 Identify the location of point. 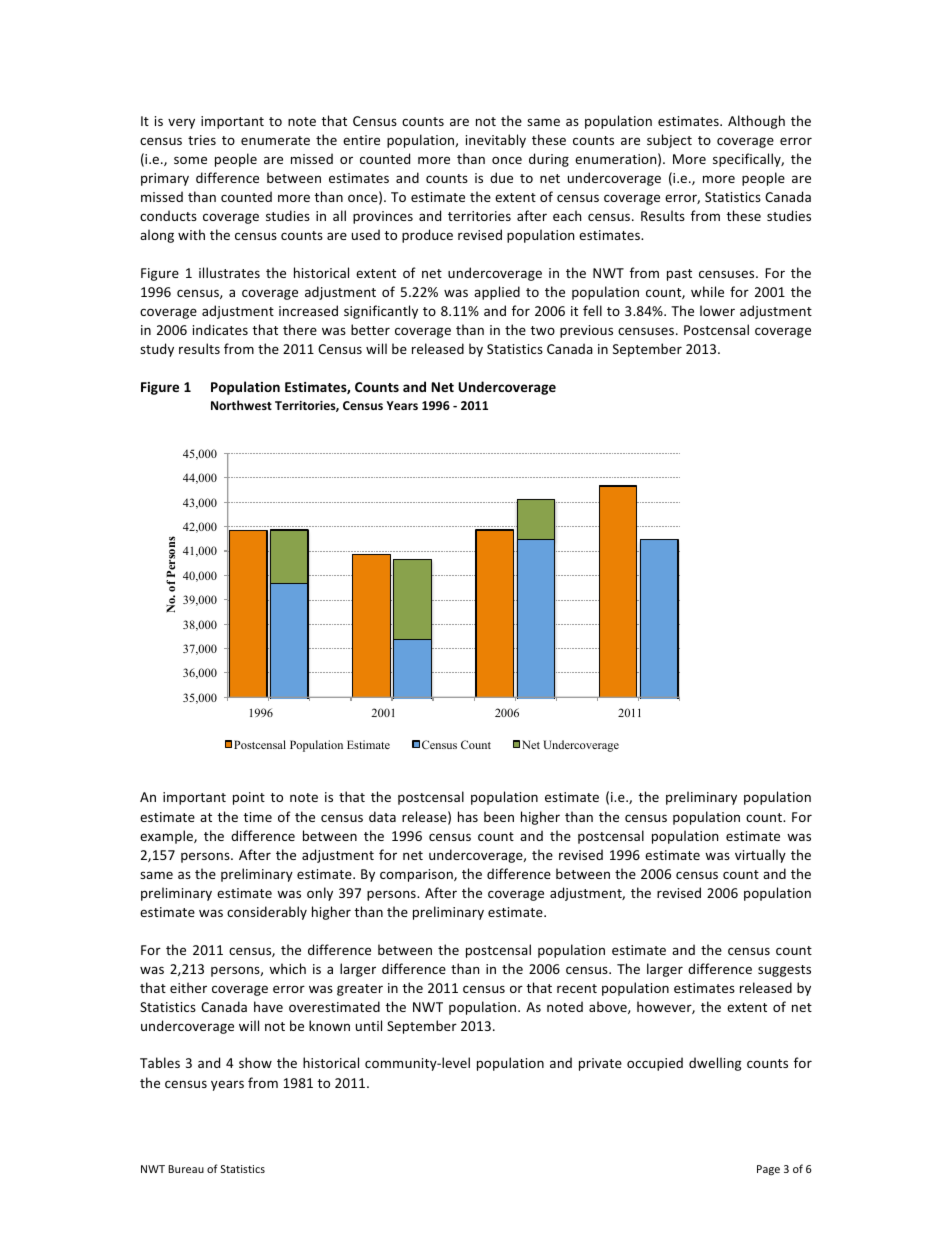
(249, 798).
